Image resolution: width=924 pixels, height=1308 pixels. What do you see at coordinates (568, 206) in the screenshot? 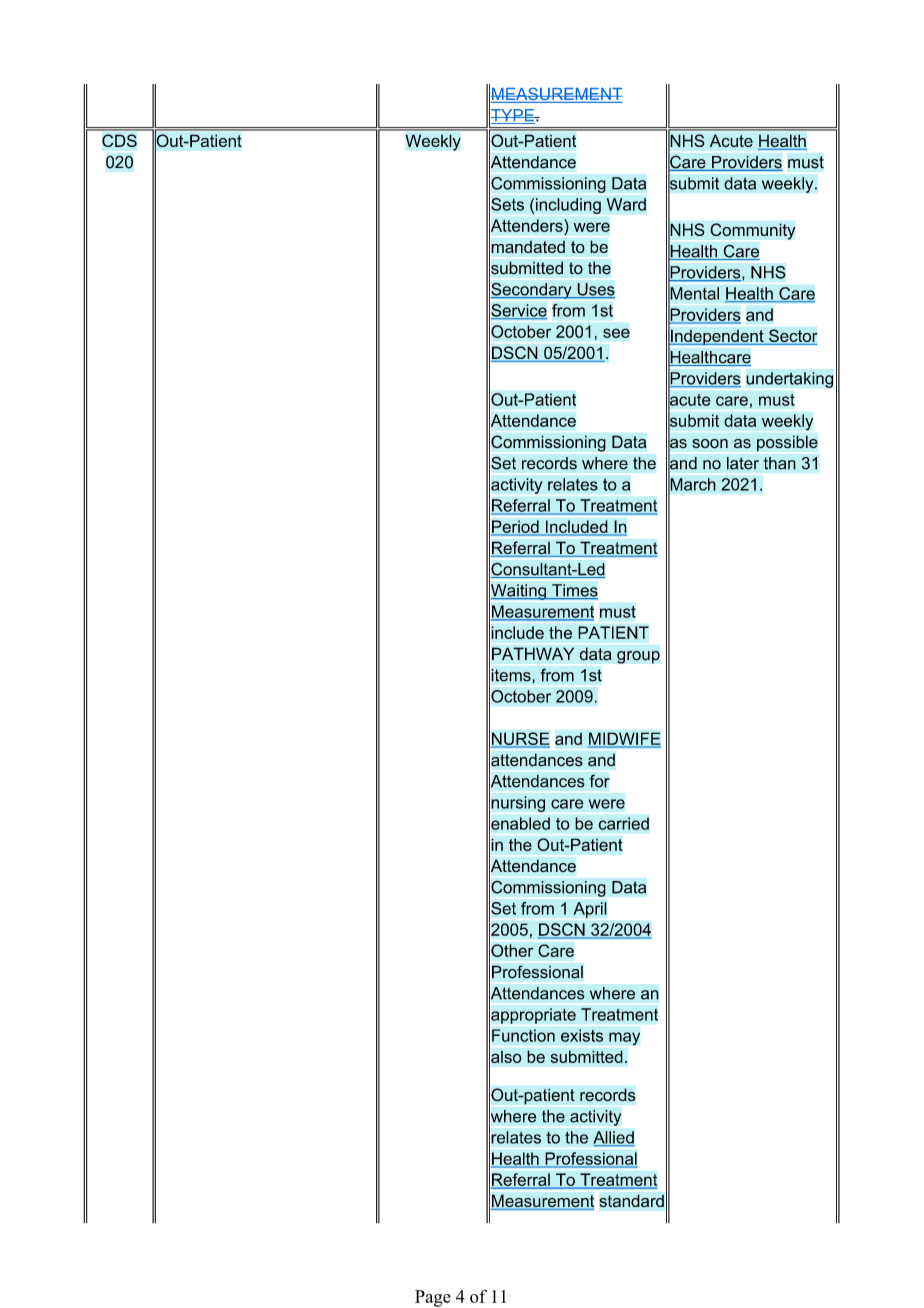
I see `including` at bounding box center [568, 206].
